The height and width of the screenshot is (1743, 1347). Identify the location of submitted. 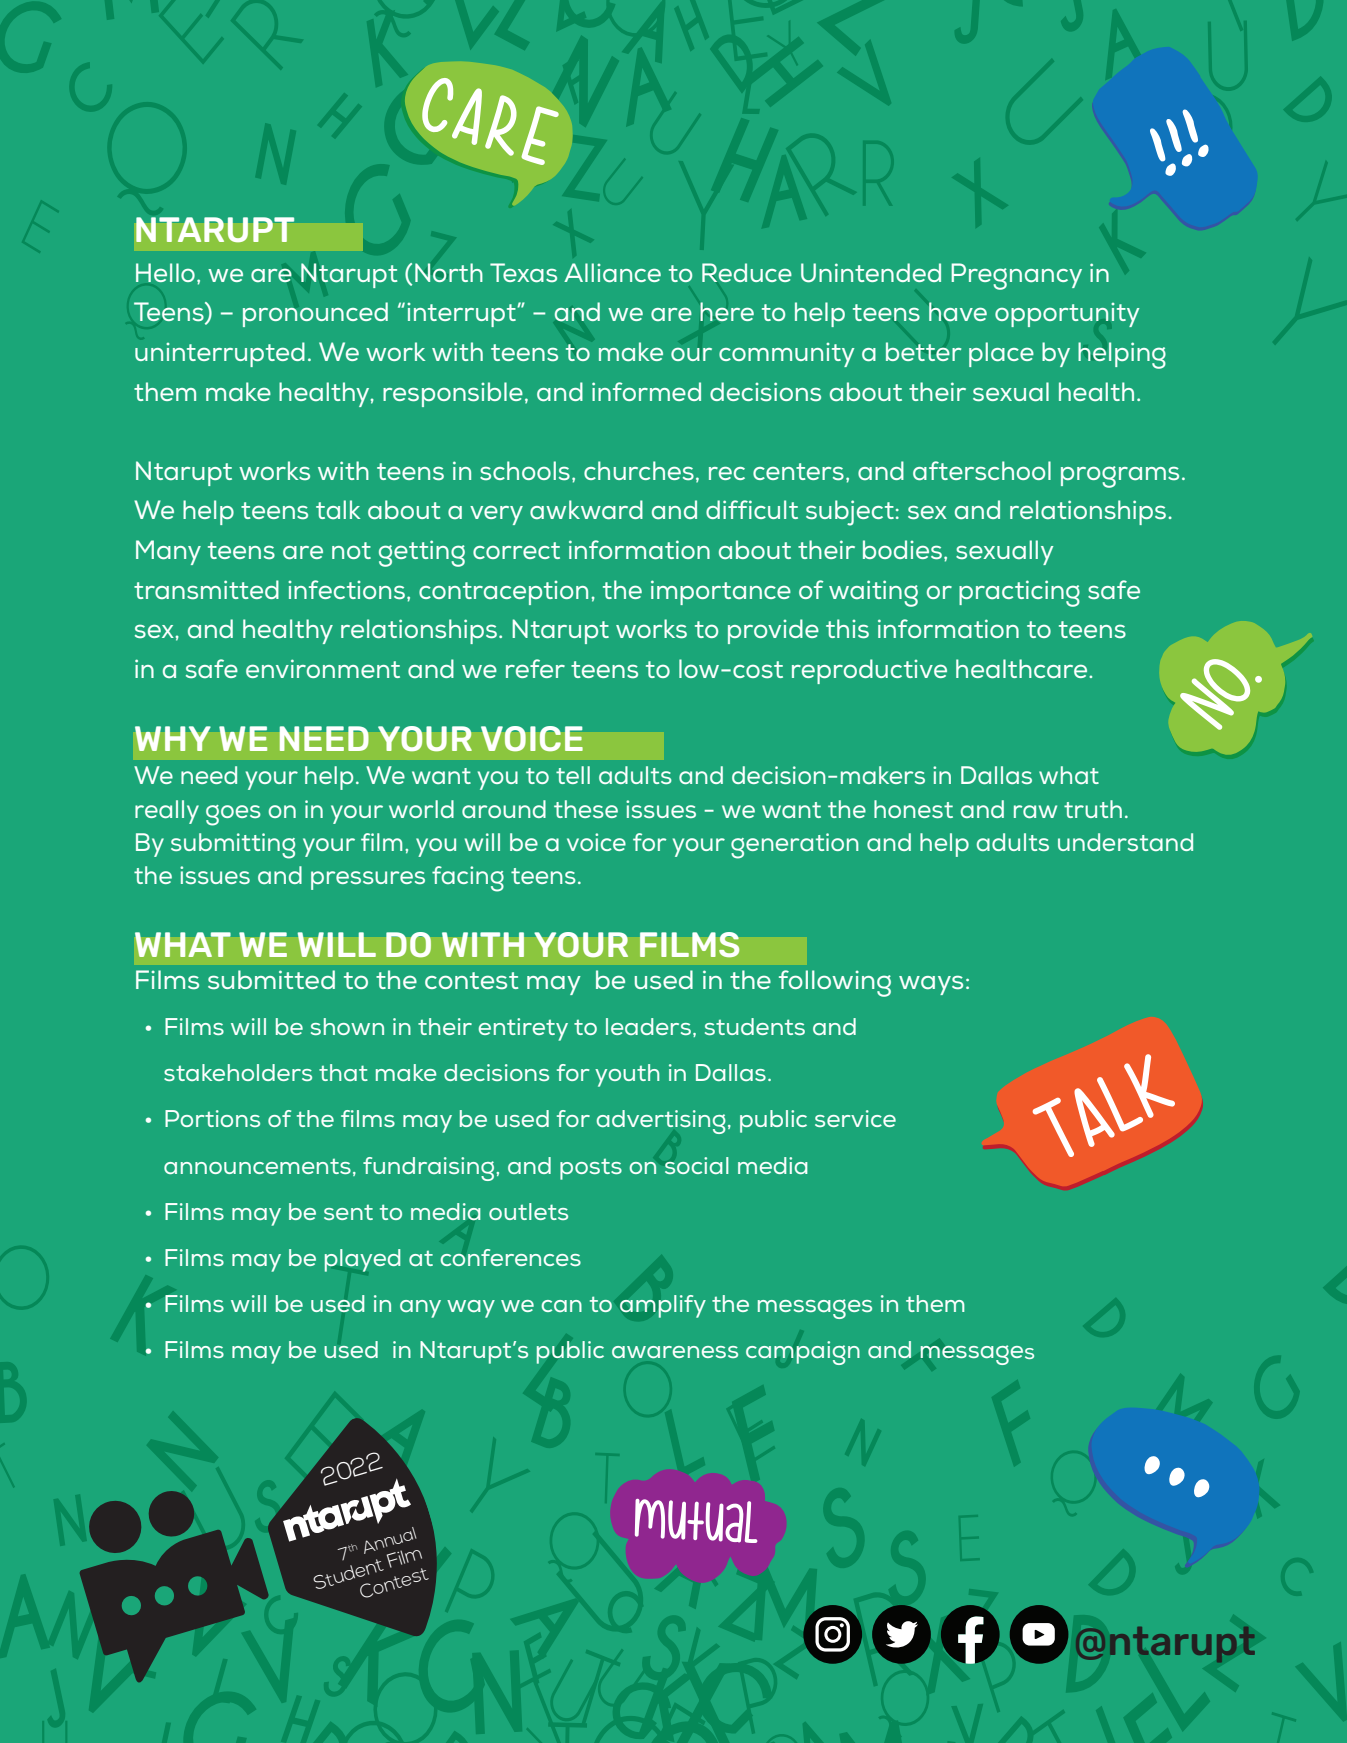
(271, 979).
